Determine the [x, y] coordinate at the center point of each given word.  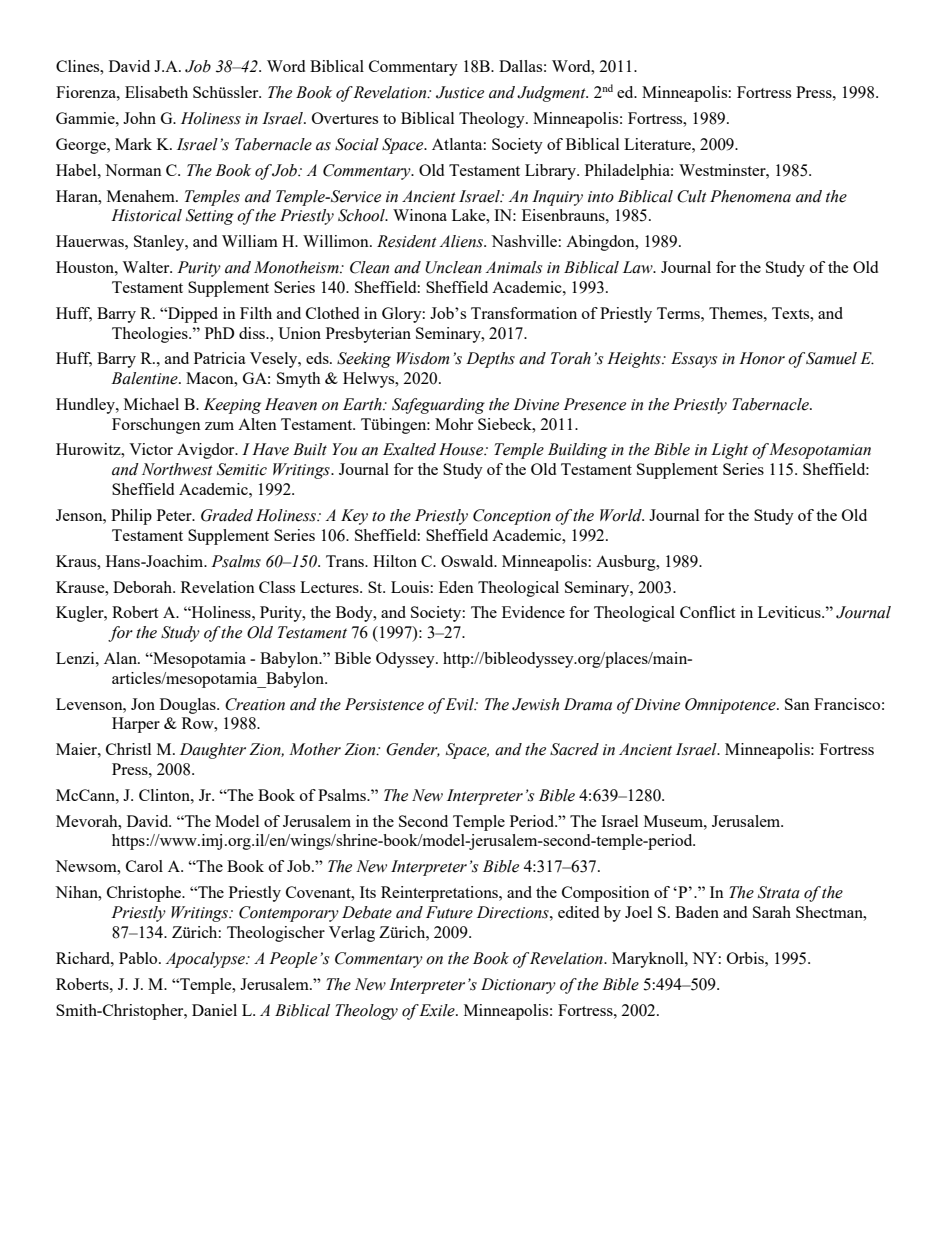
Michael [151, 404]
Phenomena [750, 196]
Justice [460, 92]
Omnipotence [731, 706]
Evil [460, 704]
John [139, 118]
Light [729, 451]
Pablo [139, 958]
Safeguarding [438, 406]
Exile [438, 1010]
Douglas [189, 706]
